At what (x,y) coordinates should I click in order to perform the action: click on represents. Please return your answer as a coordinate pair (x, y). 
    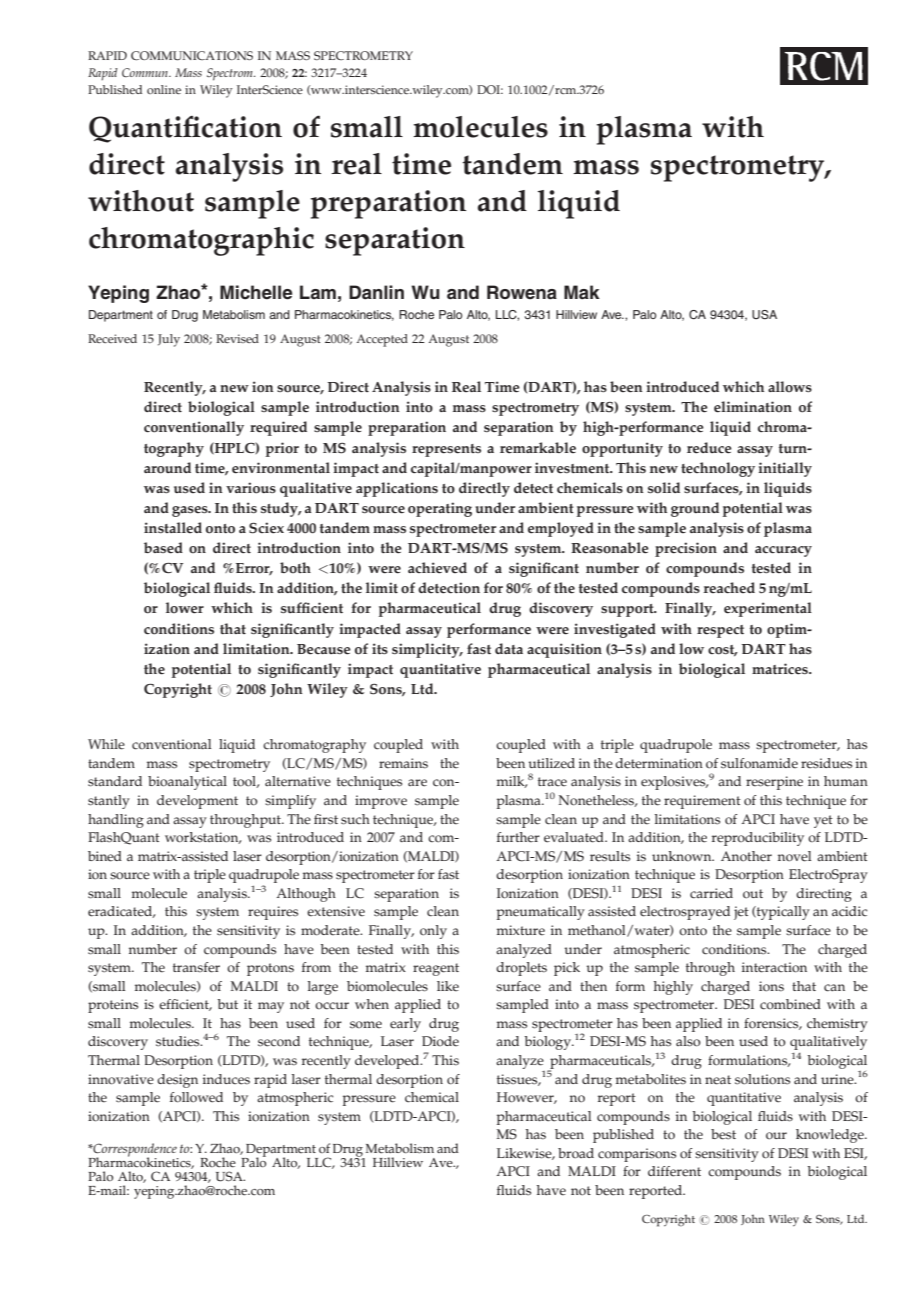
    Looking at the image, I should click on (446, 450).
